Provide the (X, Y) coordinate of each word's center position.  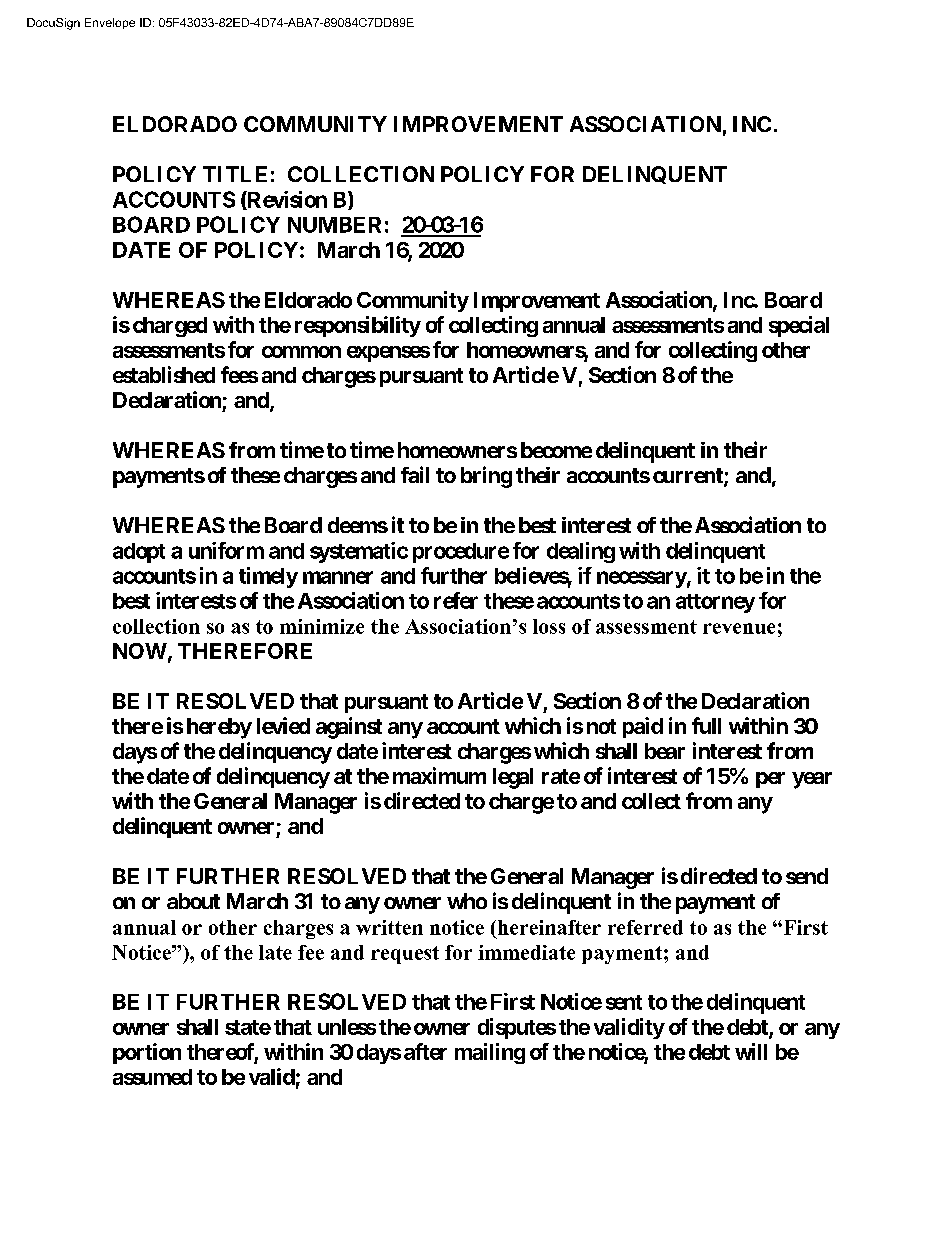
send (807, 876)
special (799, 326)
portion (147, 1053)
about (193, 901)
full (706, 725)
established (164, 374)
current (689, 477)
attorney (715, 603)
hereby (219, 728)
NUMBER (334, 225)
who (467, 901)
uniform (226, 550)
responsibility (358, 326)
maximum (439, 775)
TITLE (235, 174)
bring (486, 477)
